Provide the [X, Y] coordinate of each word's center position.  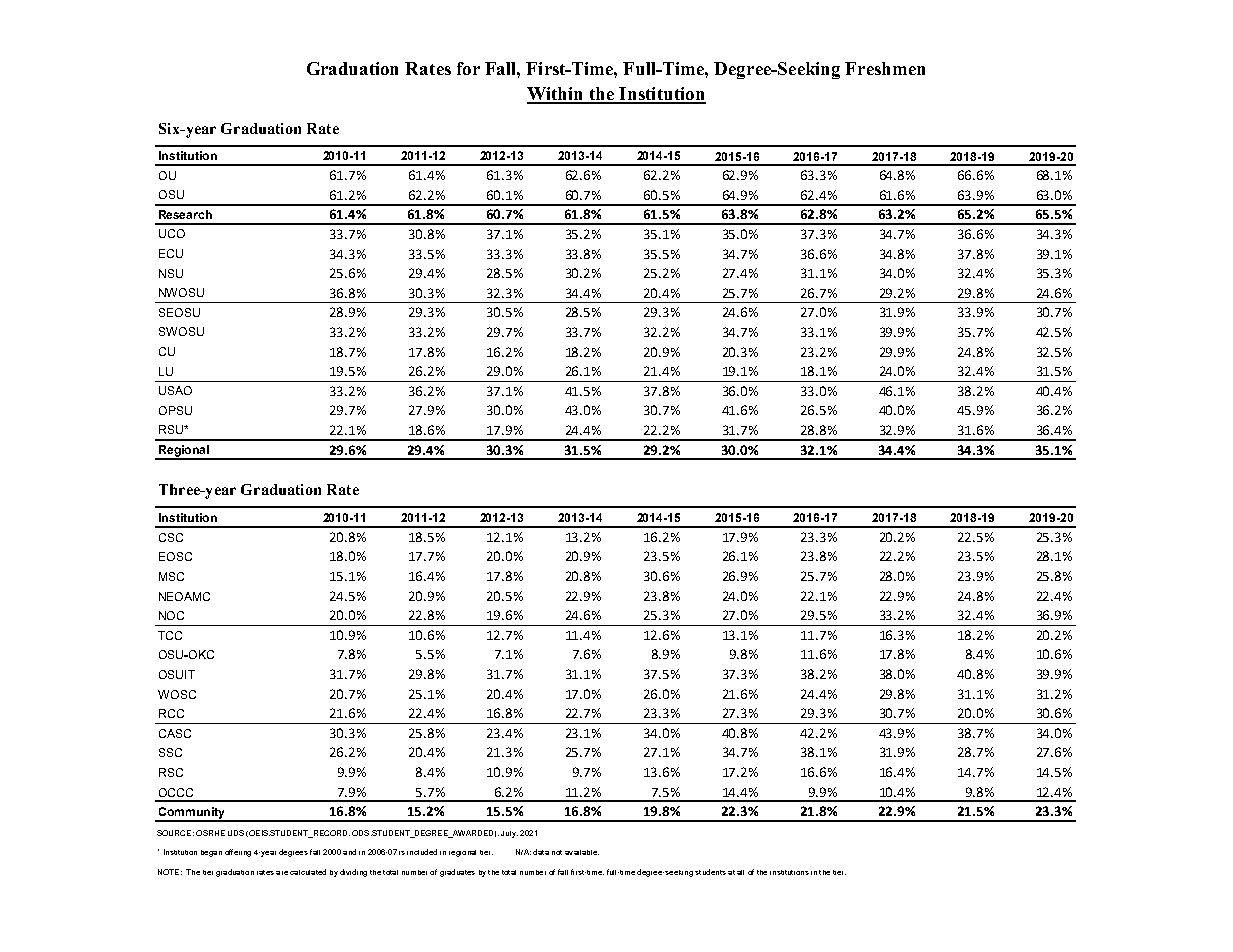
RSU [172, 429]
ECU [171, 253]
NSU [171, 273]
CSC [171, 537]
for [468, 68]
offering [238, 853]
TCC [170, 635]
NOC [171, 615]
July [509, 834]
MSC [171, 576]
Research [185, 214]
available [582, 852]
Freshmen [885, 68]
